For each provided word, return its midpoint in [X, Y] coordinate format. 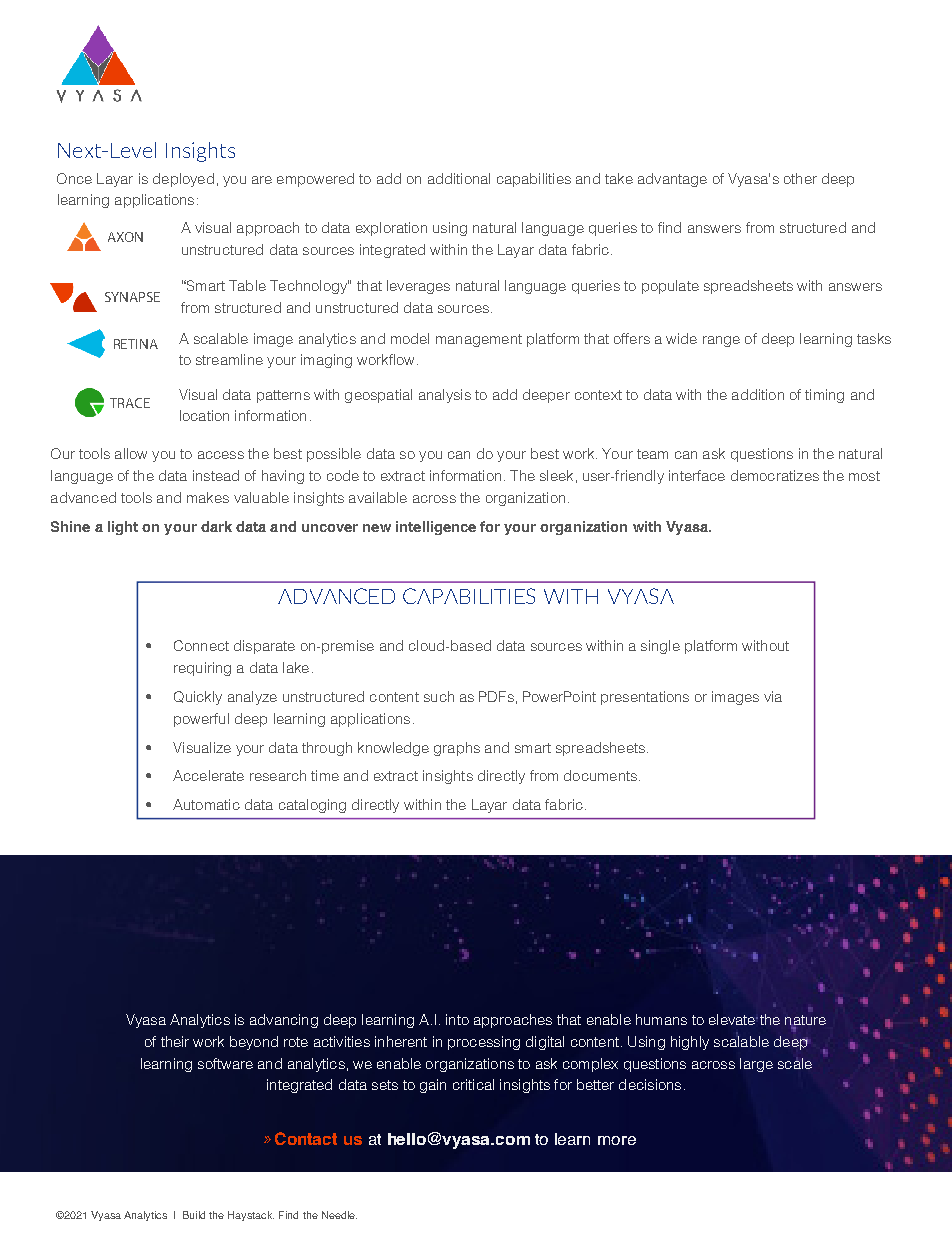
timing [824, 396]
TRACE [130, 403]
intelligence [436, 528]
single [660, 647]
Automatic [206, 804]
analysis [445, 396]
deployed [183, 180]
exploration [391, 229]
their [175, 1041]
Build [194, 1215]
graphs [457, 749]
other [800, 178]
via [773, 696]
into [457, 1019]
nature [805, 1021]
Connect [201, 645]
